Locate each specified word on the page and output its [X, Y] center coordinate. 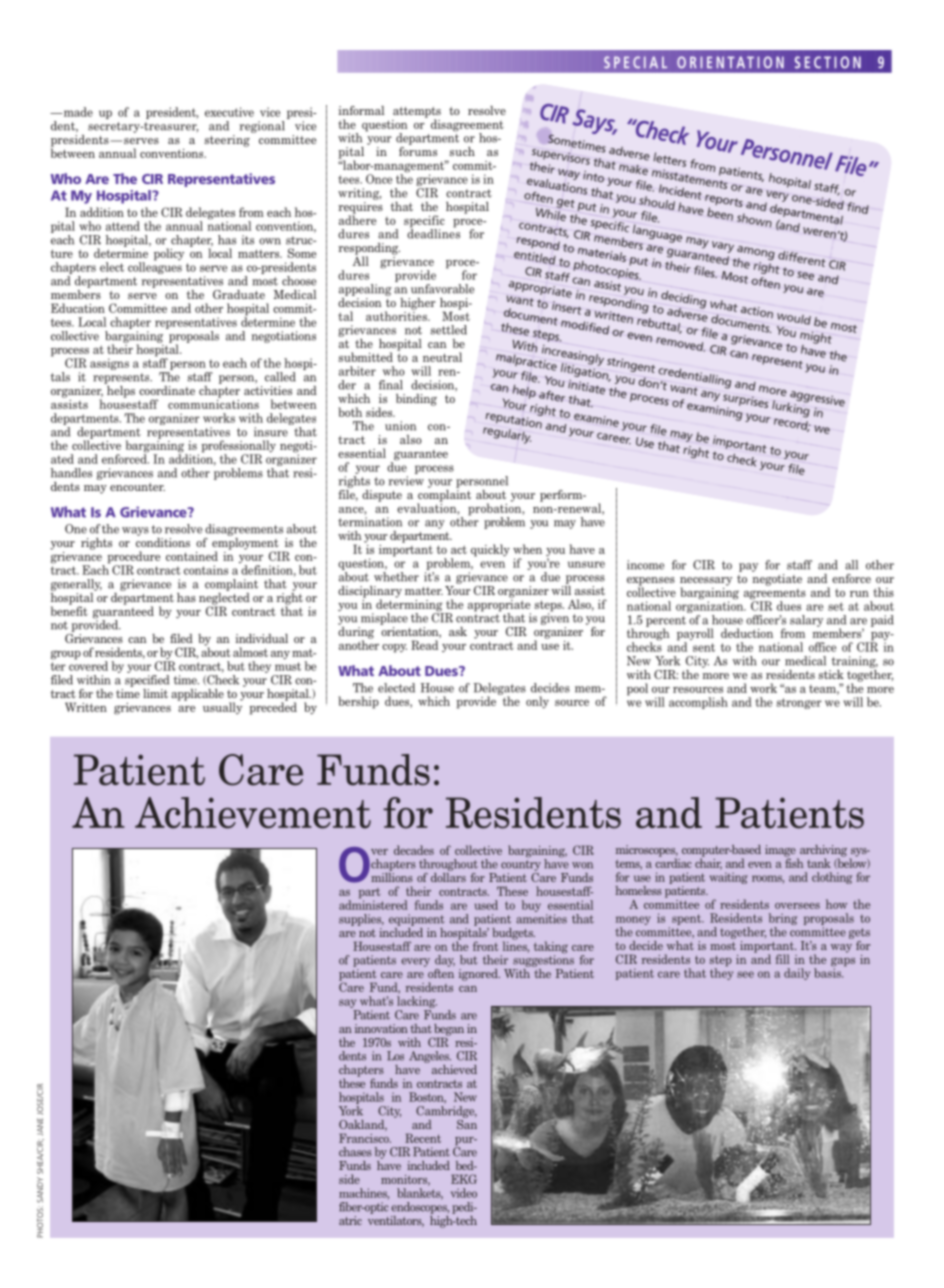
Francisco [365, 1138]
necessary [706, 582]
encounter [137, 487]
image [781, 852]
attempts [417, 113]
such [462, 151]
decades [414, 850]
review [406, 481]
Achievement [253, 813]
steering [228, 139]
